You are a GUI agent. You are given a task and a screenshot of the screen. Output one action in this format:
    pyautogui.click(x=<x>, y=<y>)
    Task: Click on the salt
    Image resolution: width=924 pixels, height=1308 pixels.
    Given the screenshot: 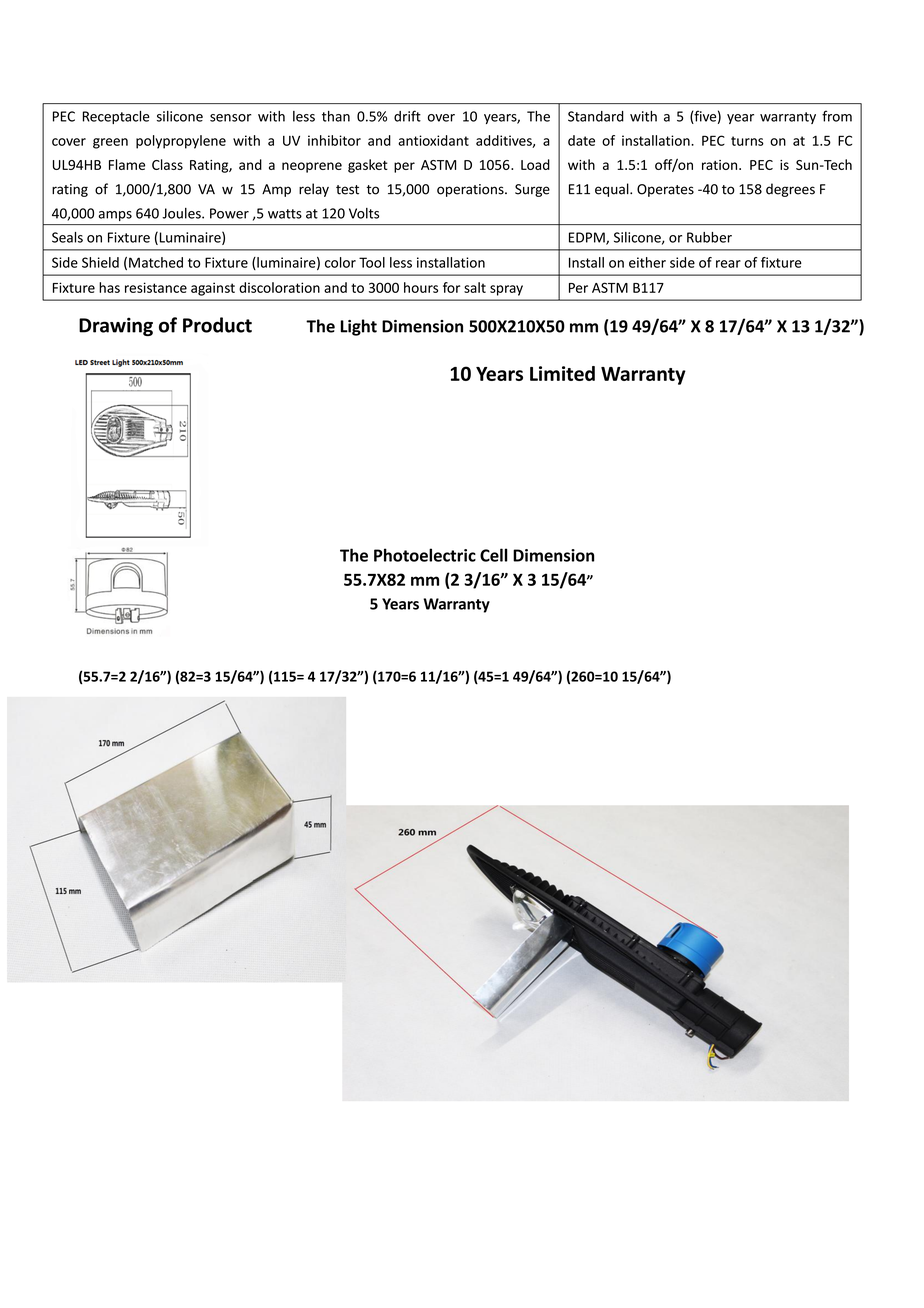 What is the action you would take?
    pyautogui.click(x=475, y=287)
